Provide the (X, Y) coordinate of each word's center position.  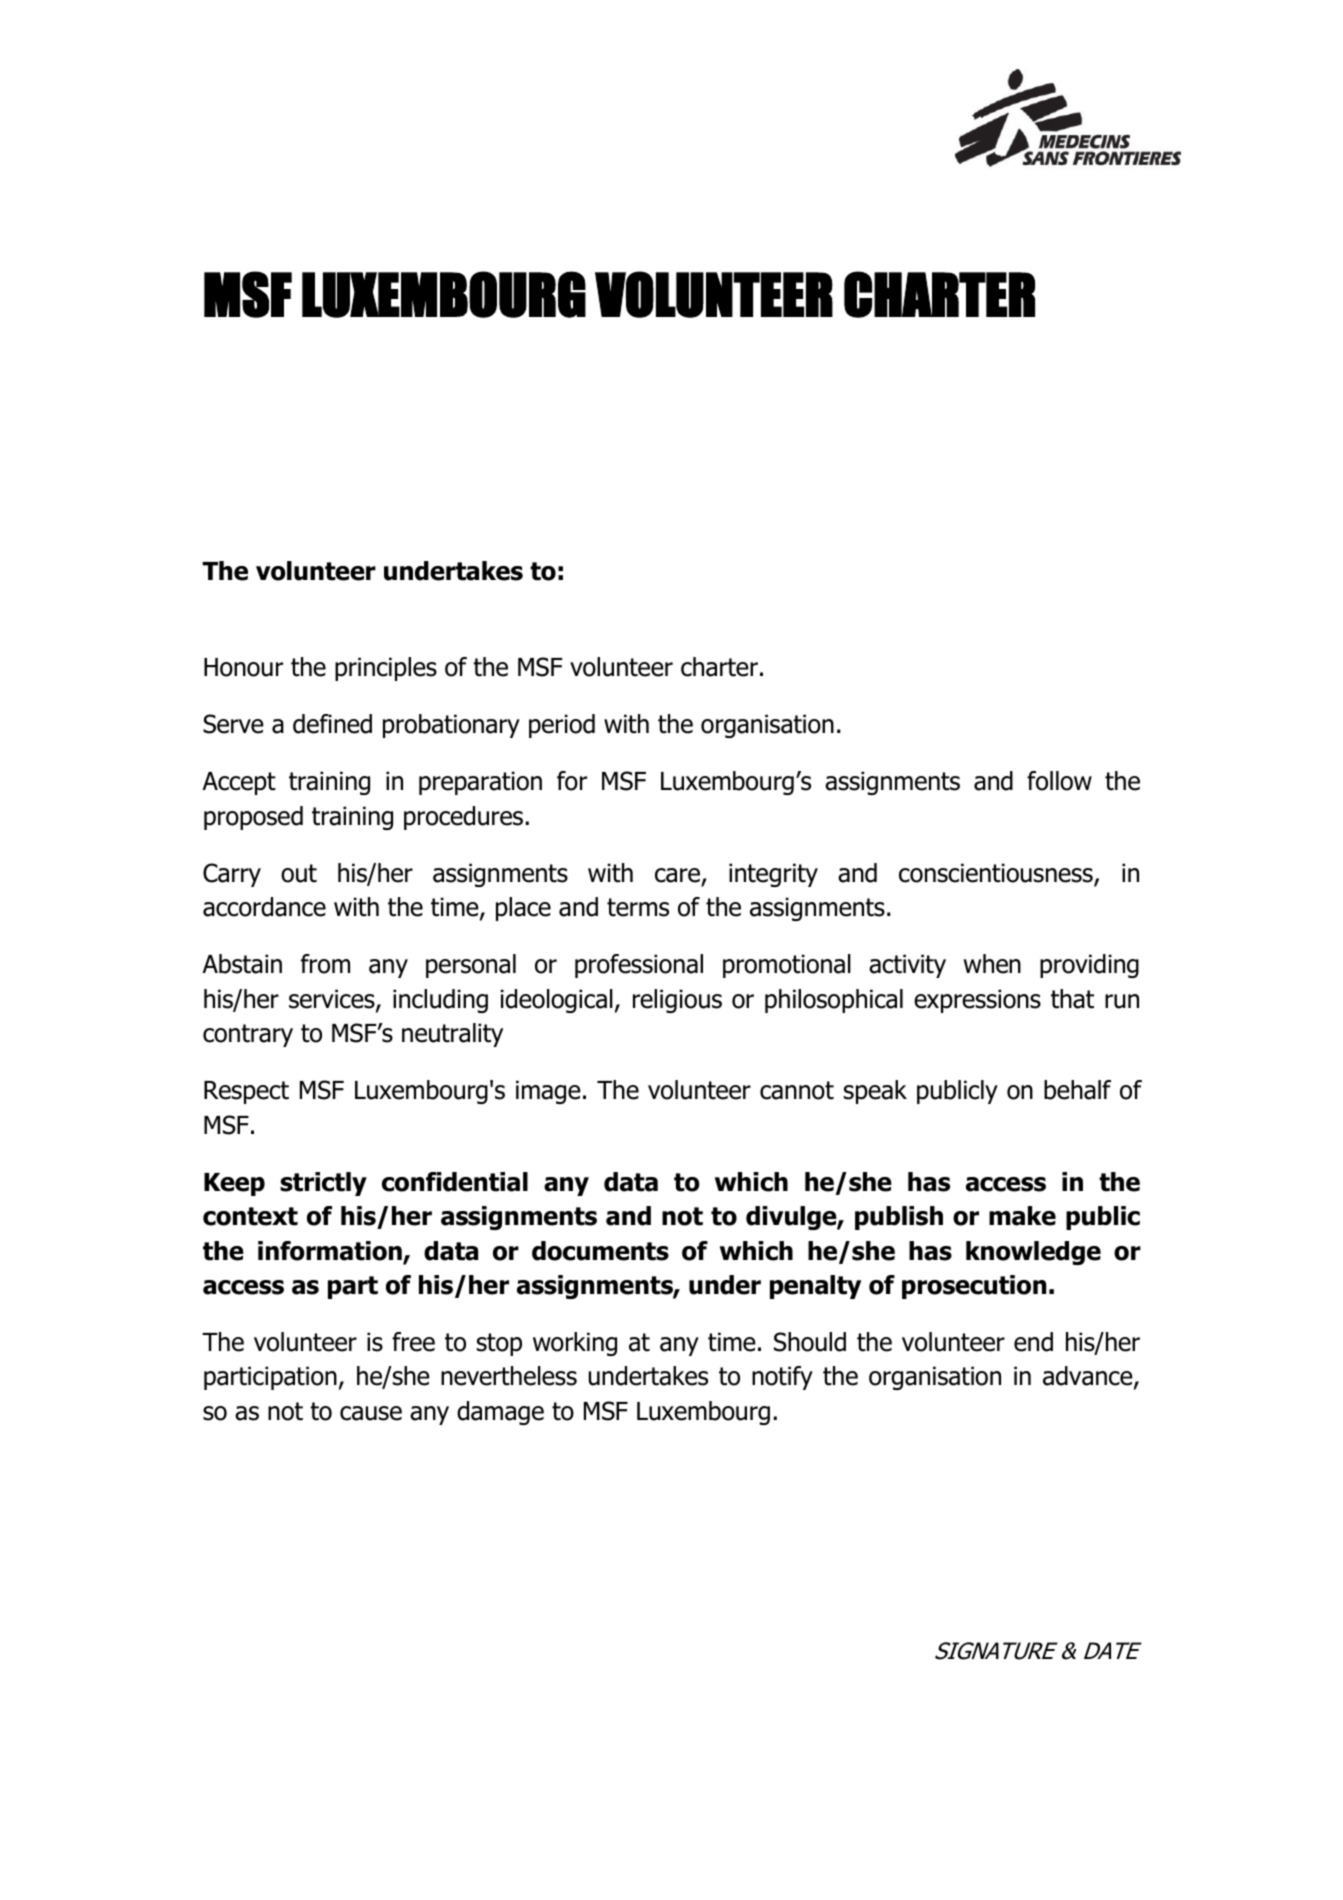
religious (677, 1001)
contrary (248, 1035)
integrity (773, 875)
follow (1059, 781)
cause (371, 1413)
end (1033, 1342)
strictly (323, 1184)
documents (600, 1251)
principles (386, 669)
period (562, 726)
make (1022, 1216)
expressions (977, 1001)
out (299, 873)
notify (782, 1378)
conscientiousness (997, 874)
